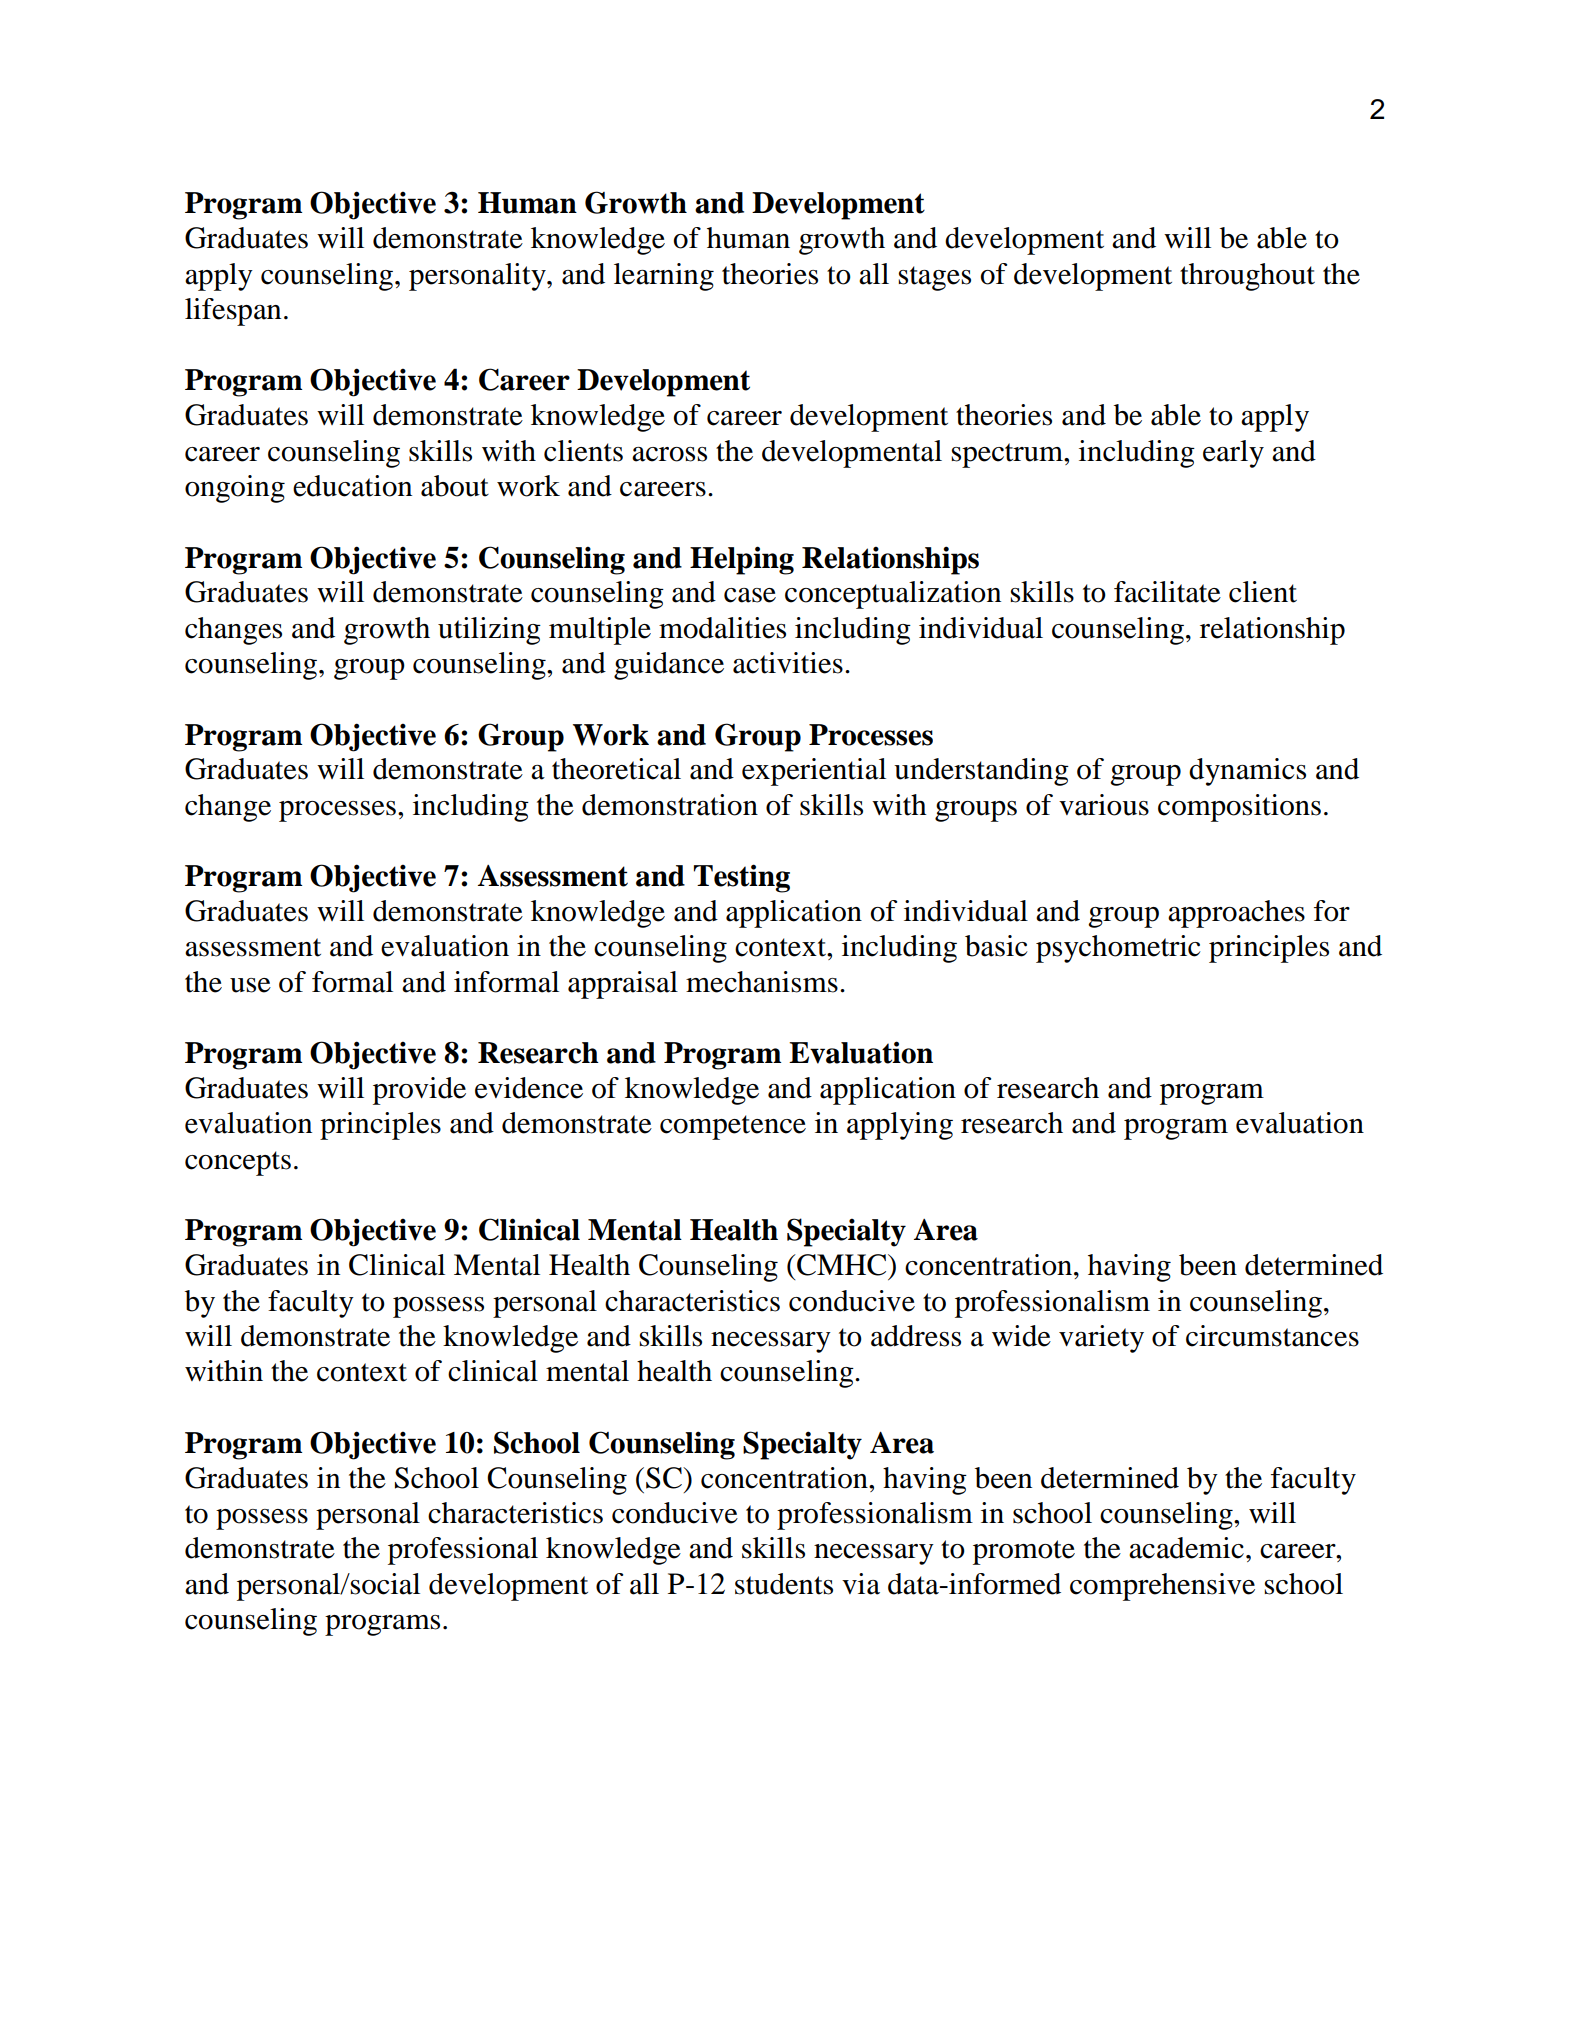 The width and height of the screenshot is (1570, 2032). I want to click on throughout, so click(1247, 277).
